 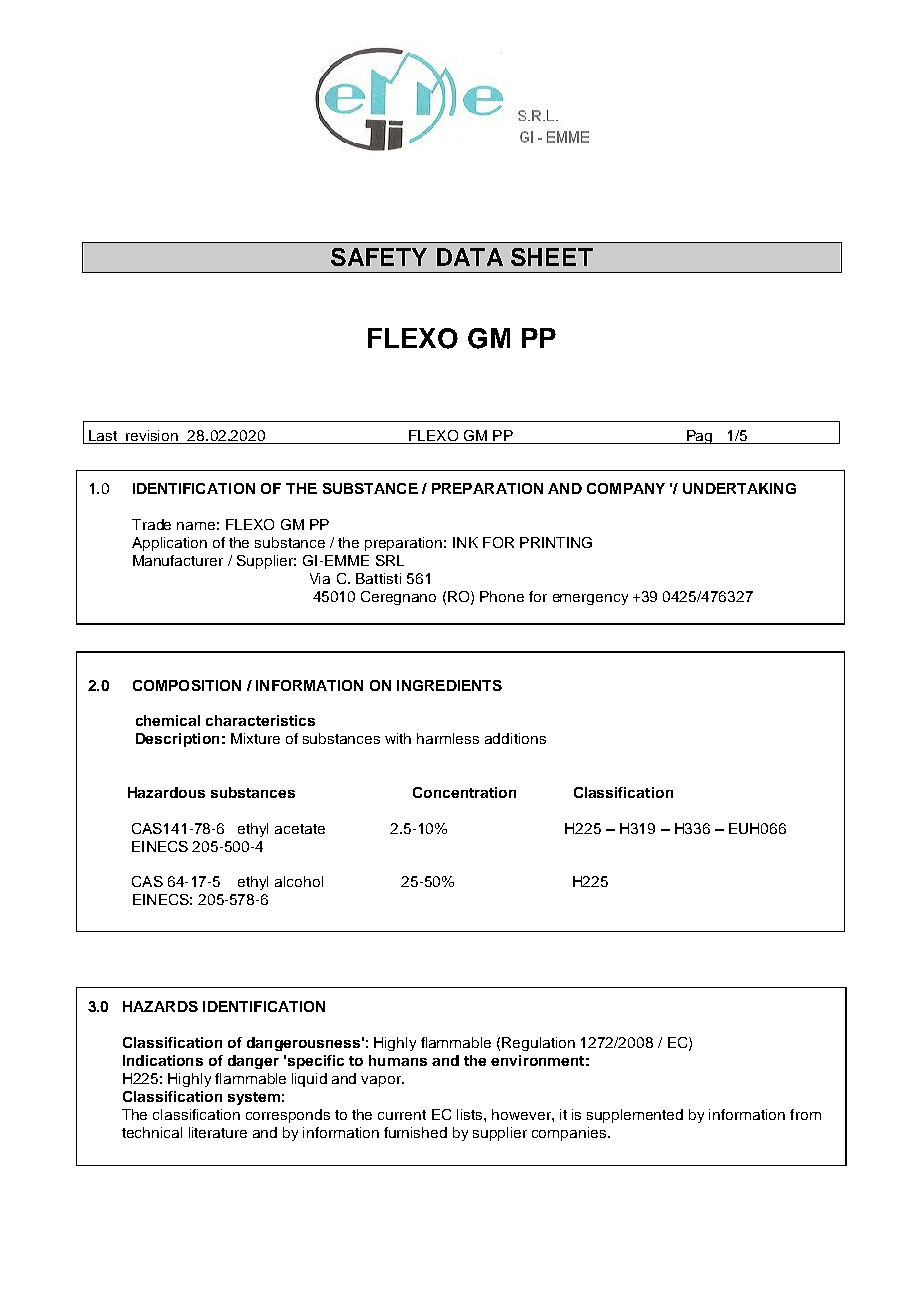 I want to click on from, so click(x=805, y=1114).
